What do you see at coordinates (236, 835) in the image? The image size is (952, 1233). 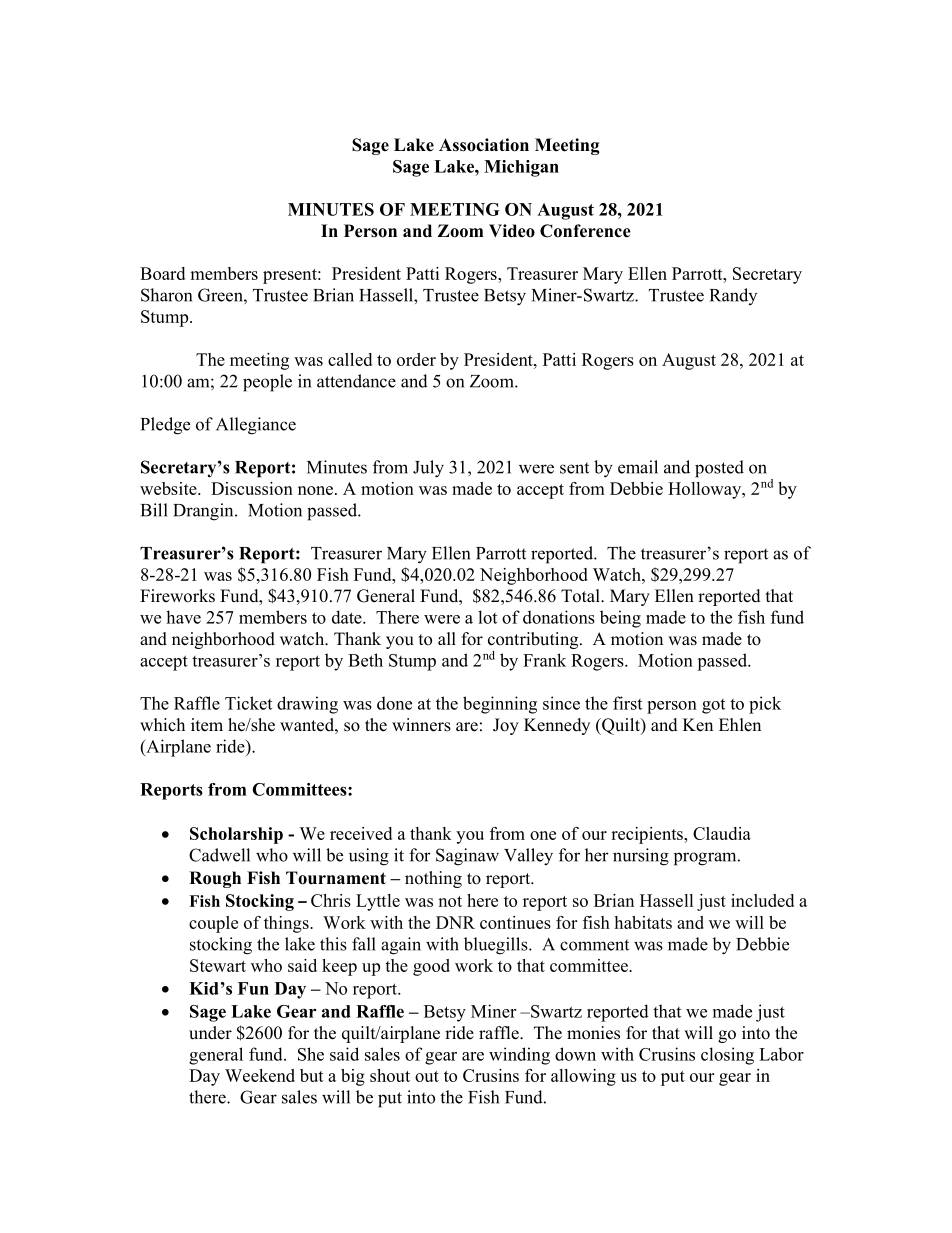 I see `Scholarship` at bounding box center [236, 835].
